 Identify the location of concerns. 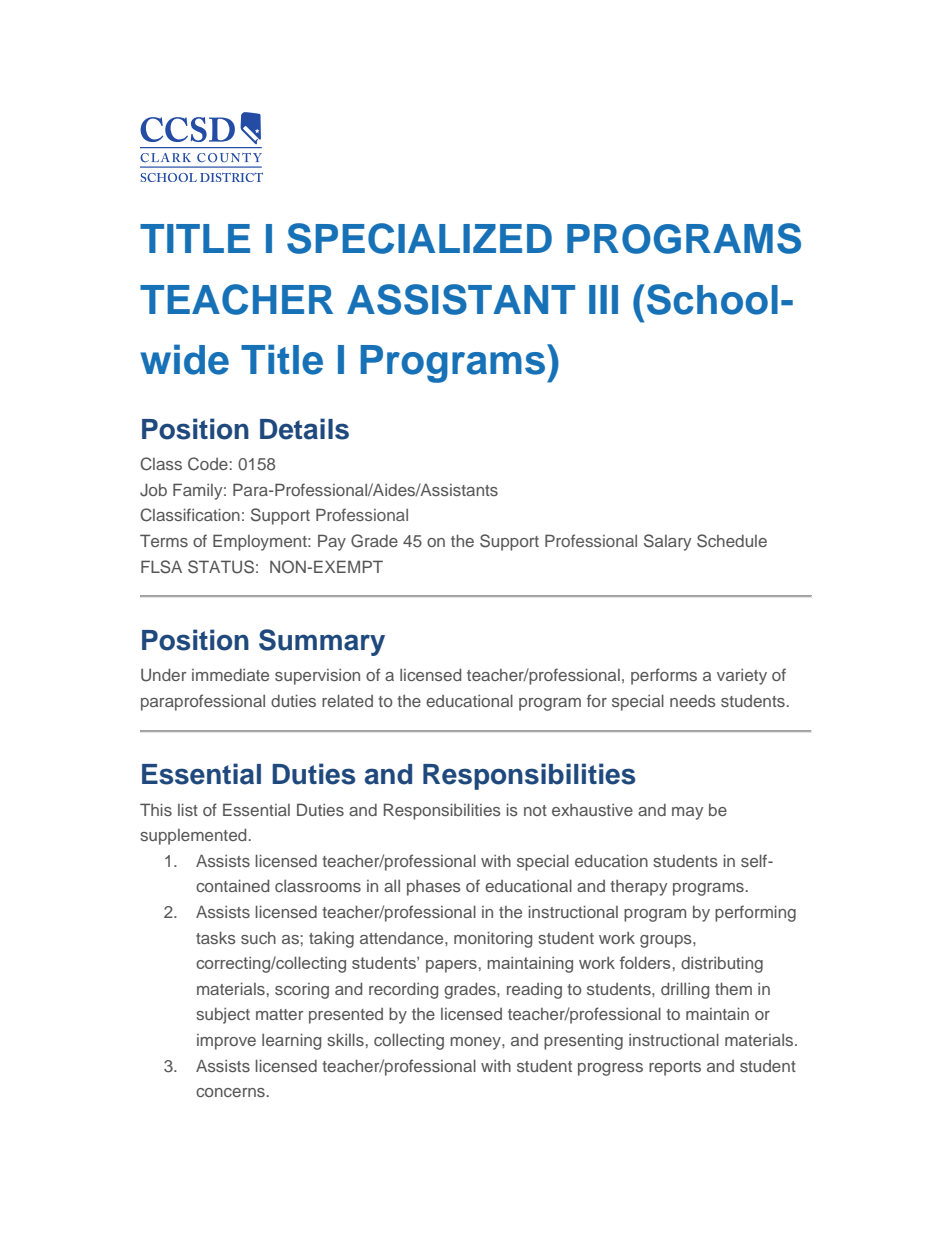
(230, 1092).
